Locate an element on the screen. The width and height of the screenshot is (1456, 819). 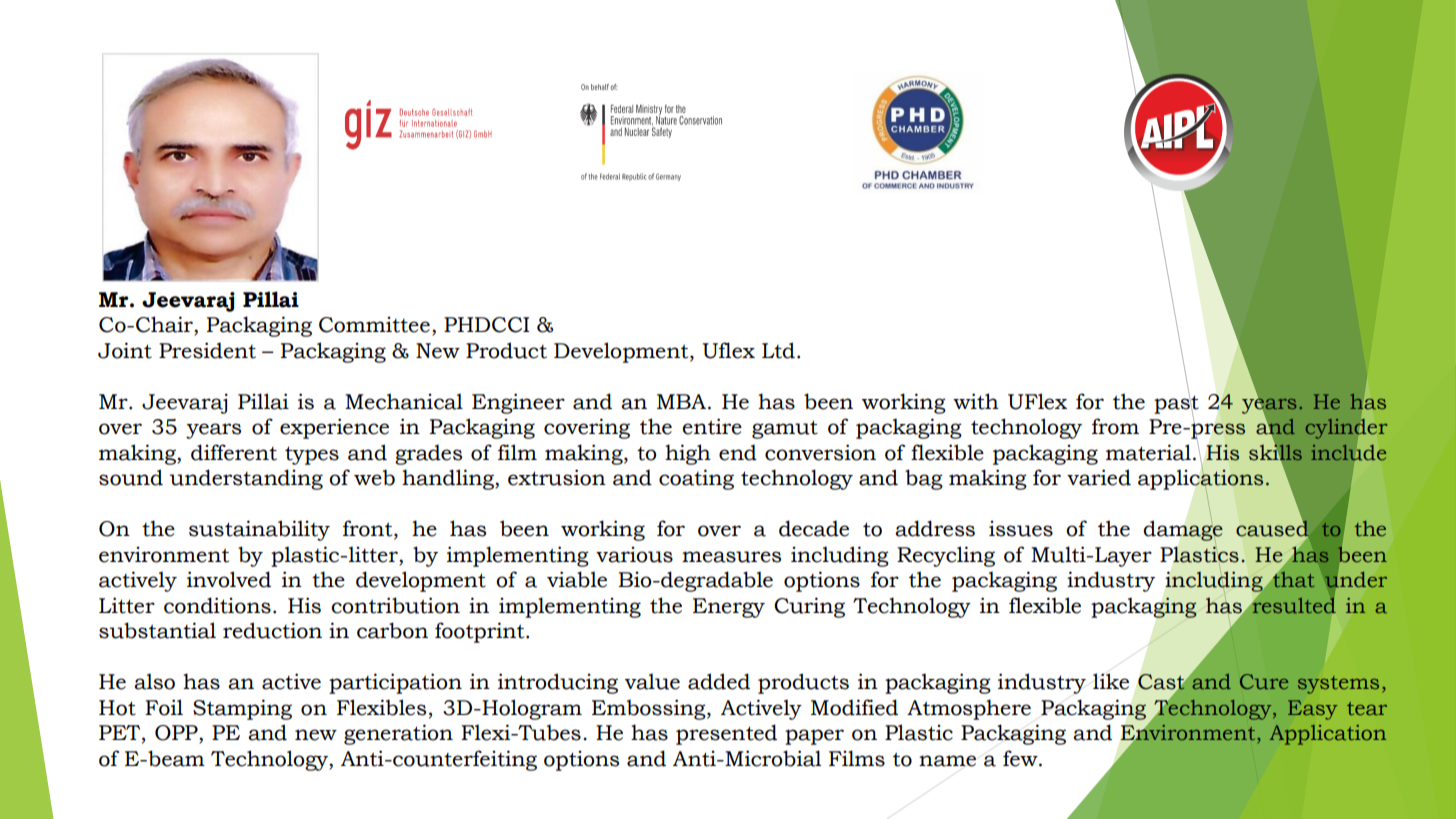
President is located at coordinates (207, 350).
